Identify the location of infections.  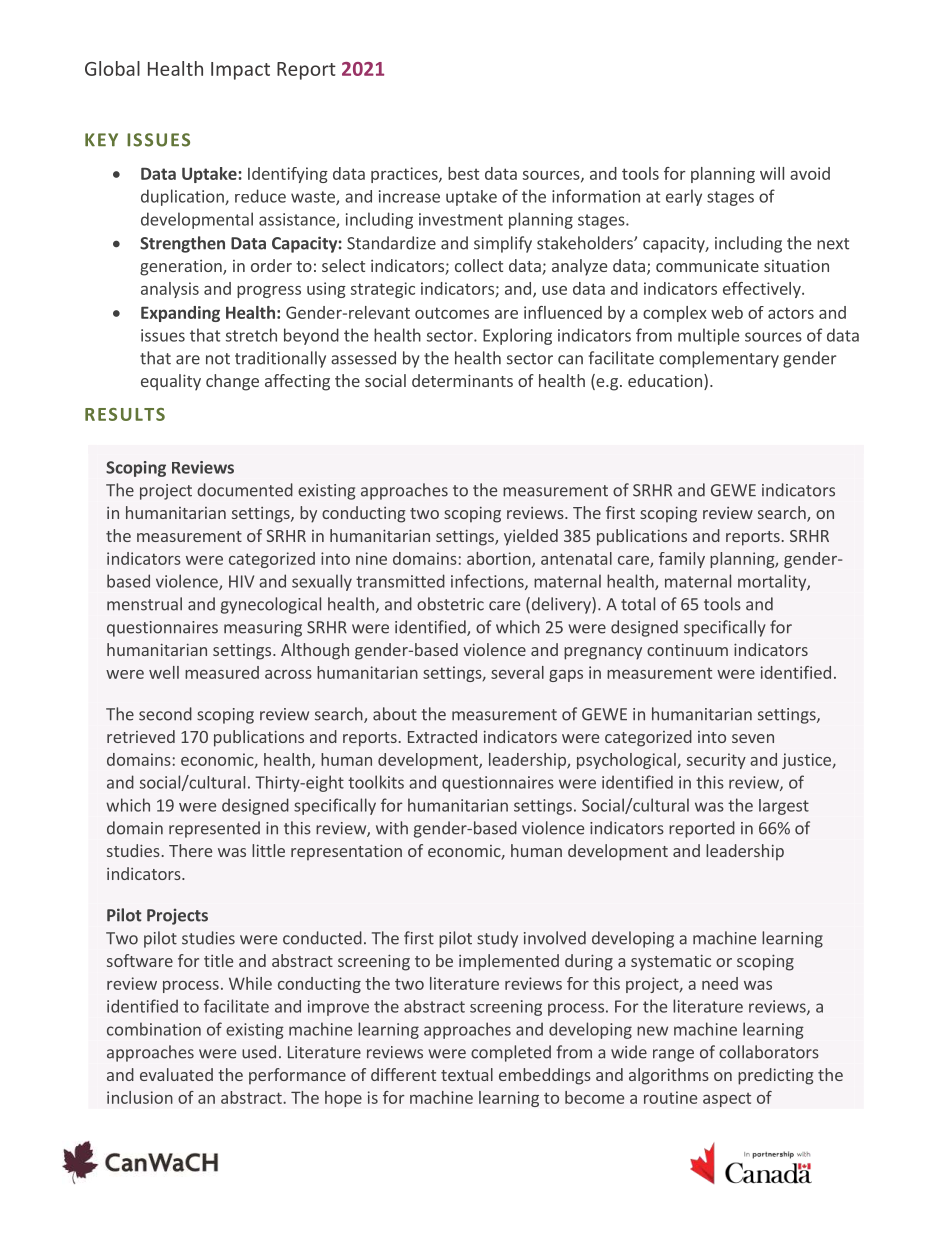
(488, 582).
